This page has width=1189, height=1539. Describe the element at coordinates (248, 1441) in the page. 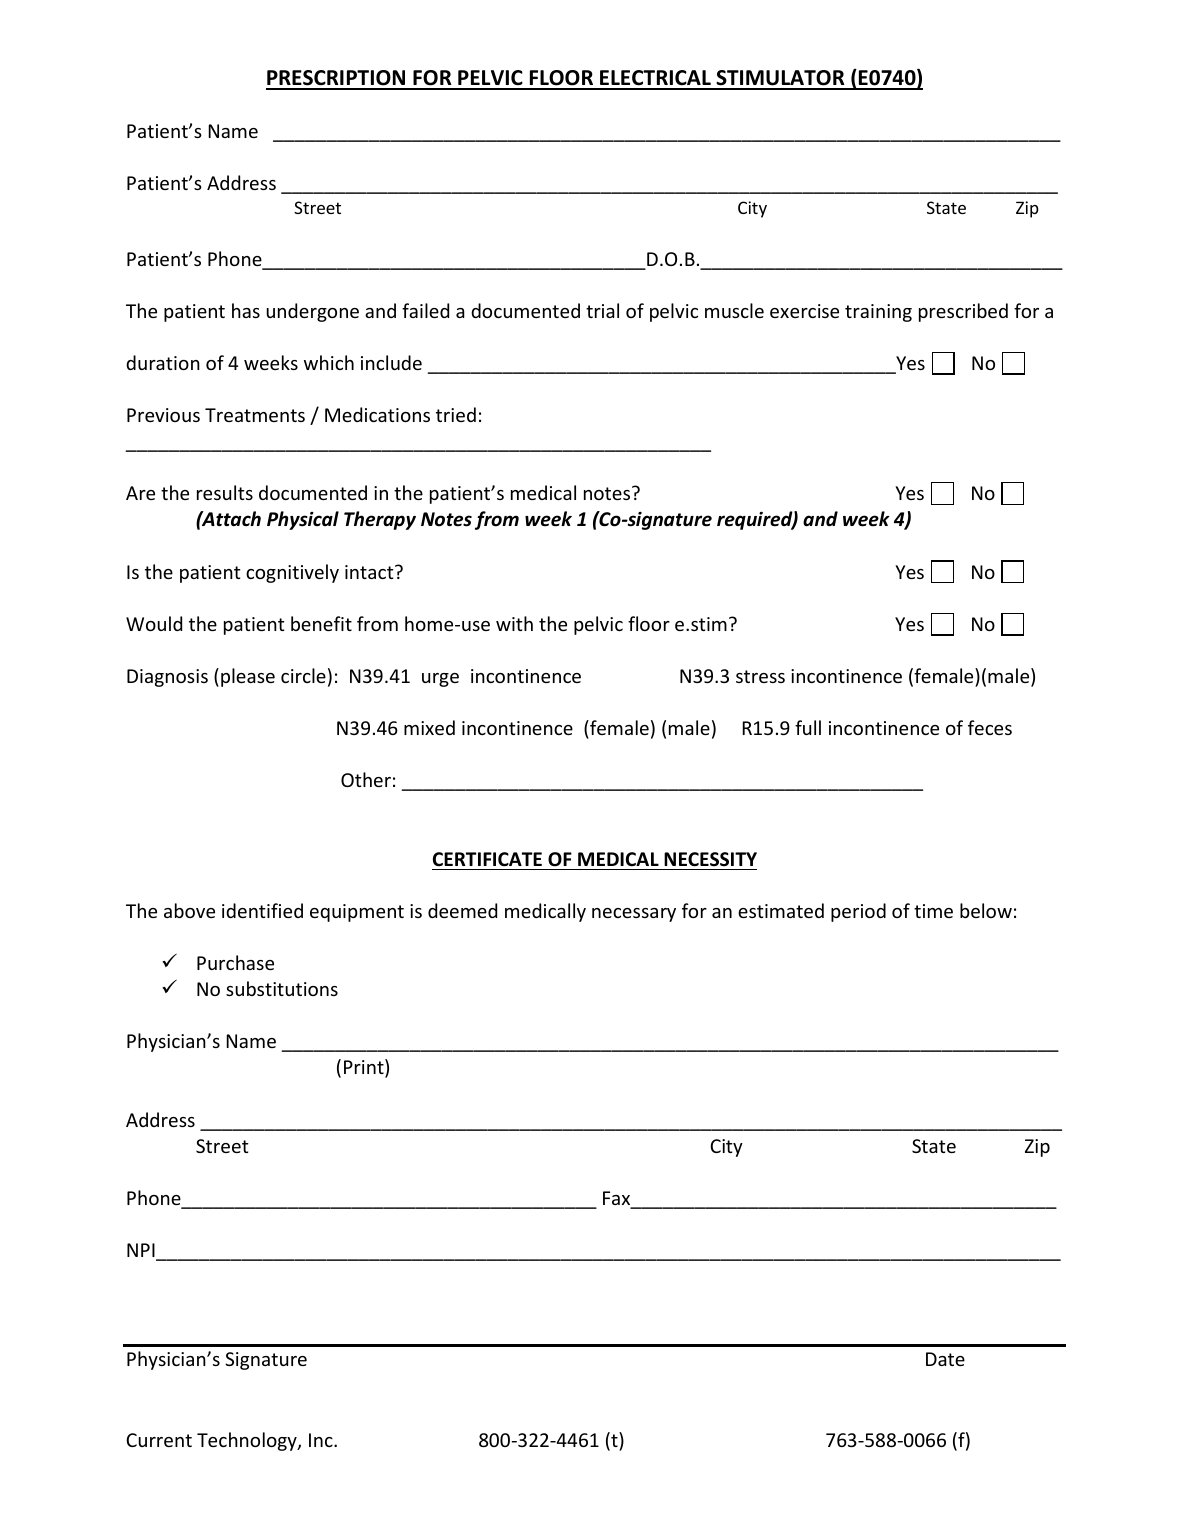

I see `Technology` at that location.
